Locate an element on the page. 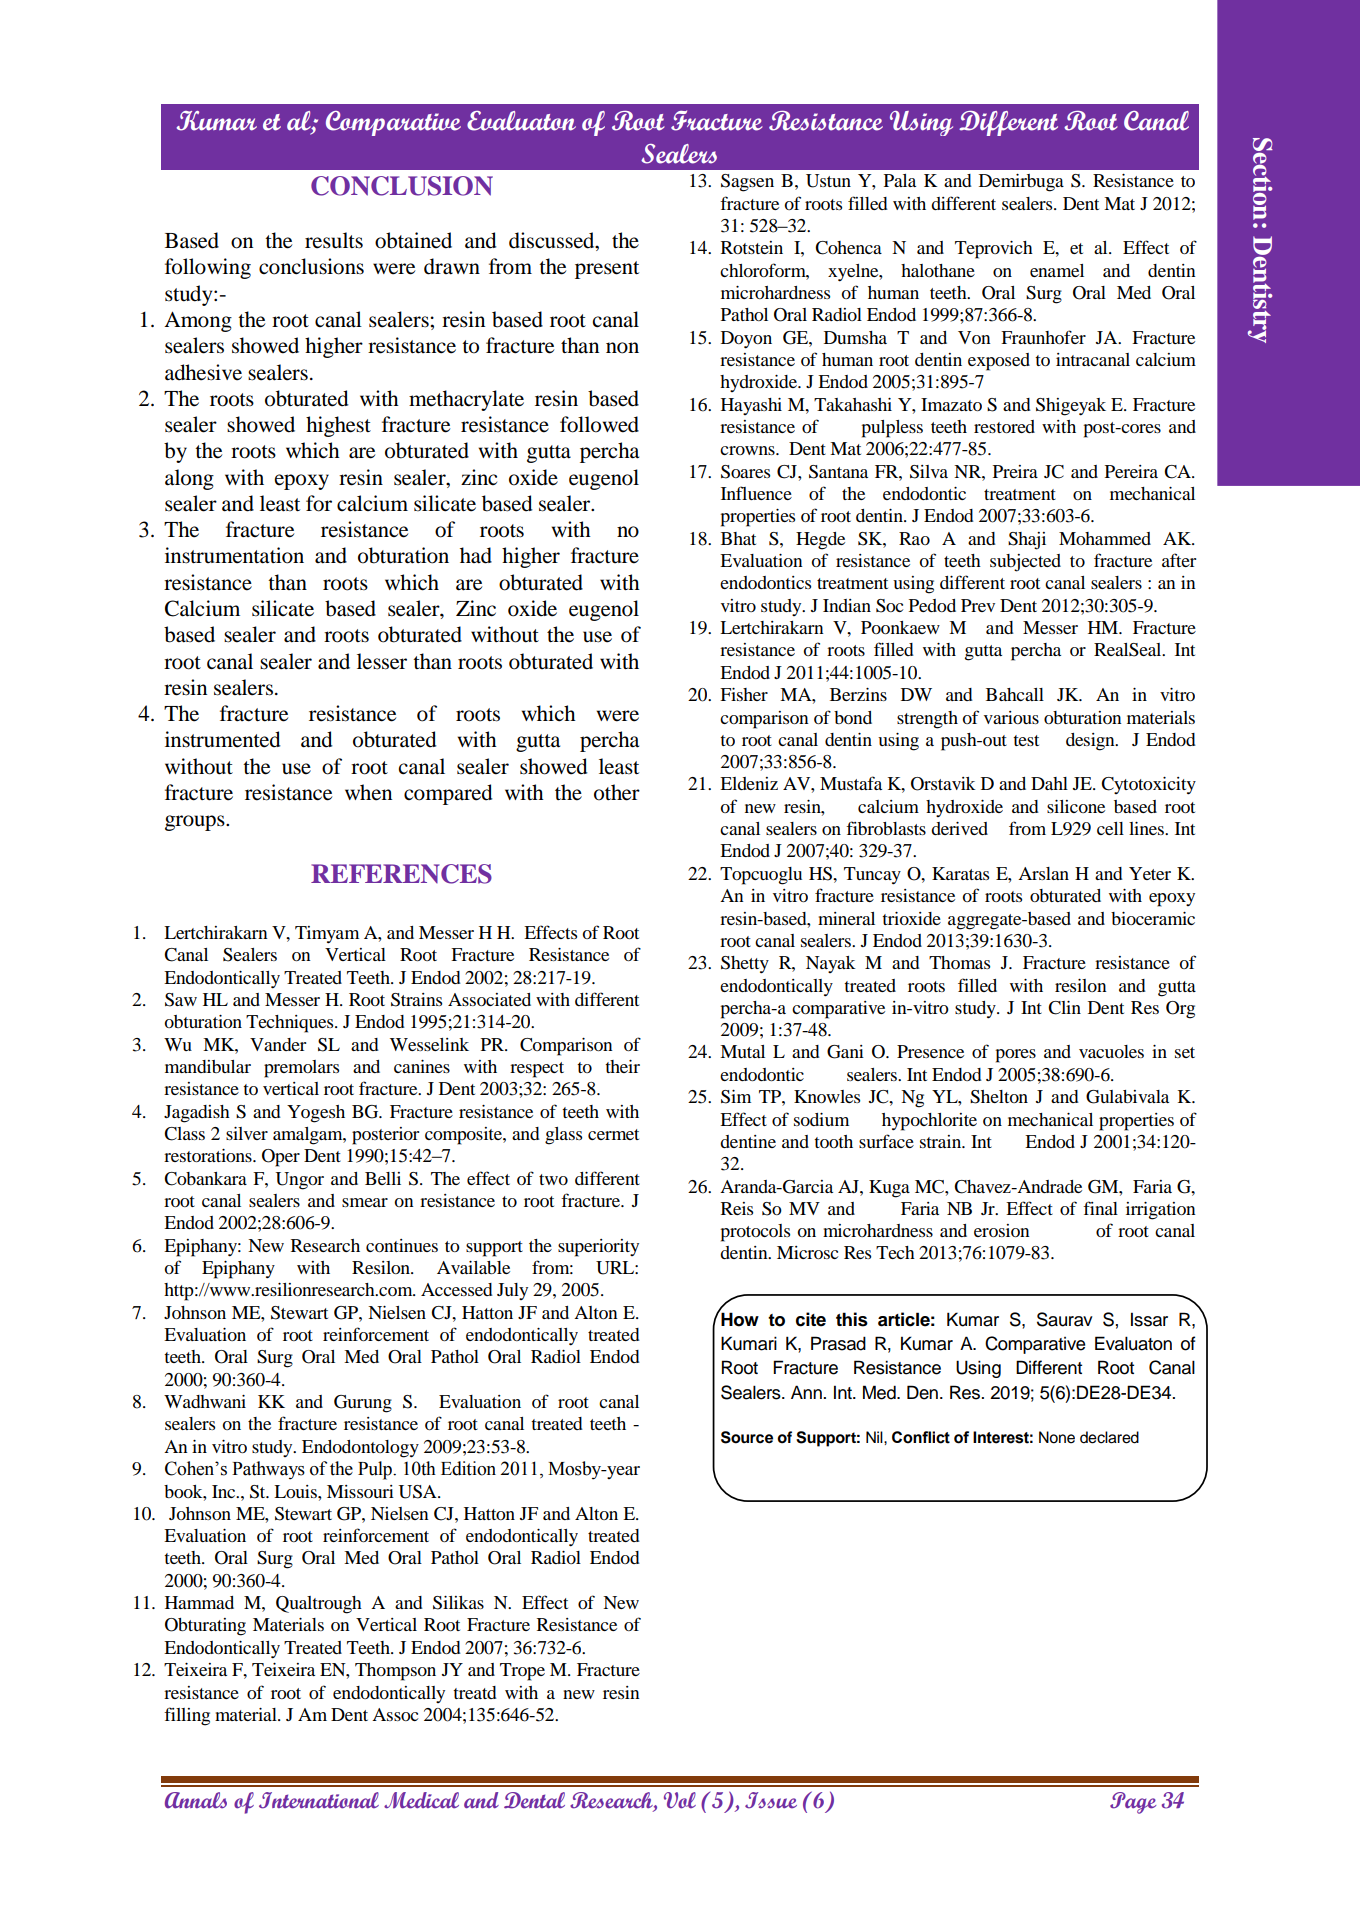 The image size is (1360, 1924). results is located at coordinates (334, 240).
